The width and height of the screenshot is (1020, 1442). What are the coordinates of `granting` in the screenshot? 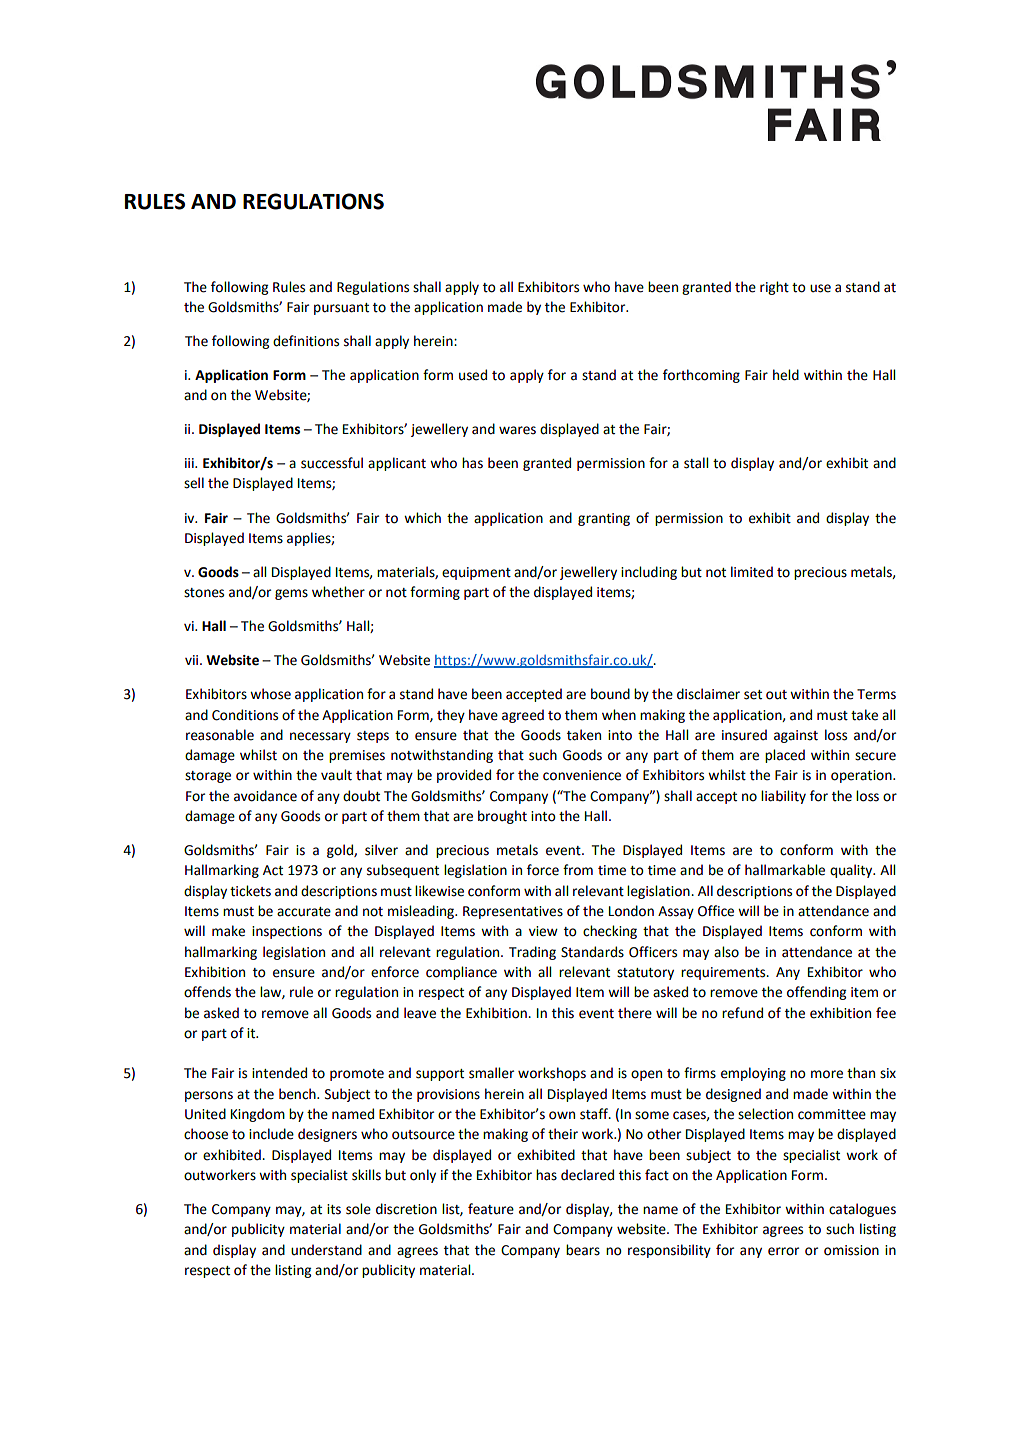 It's located at (604, 519).
